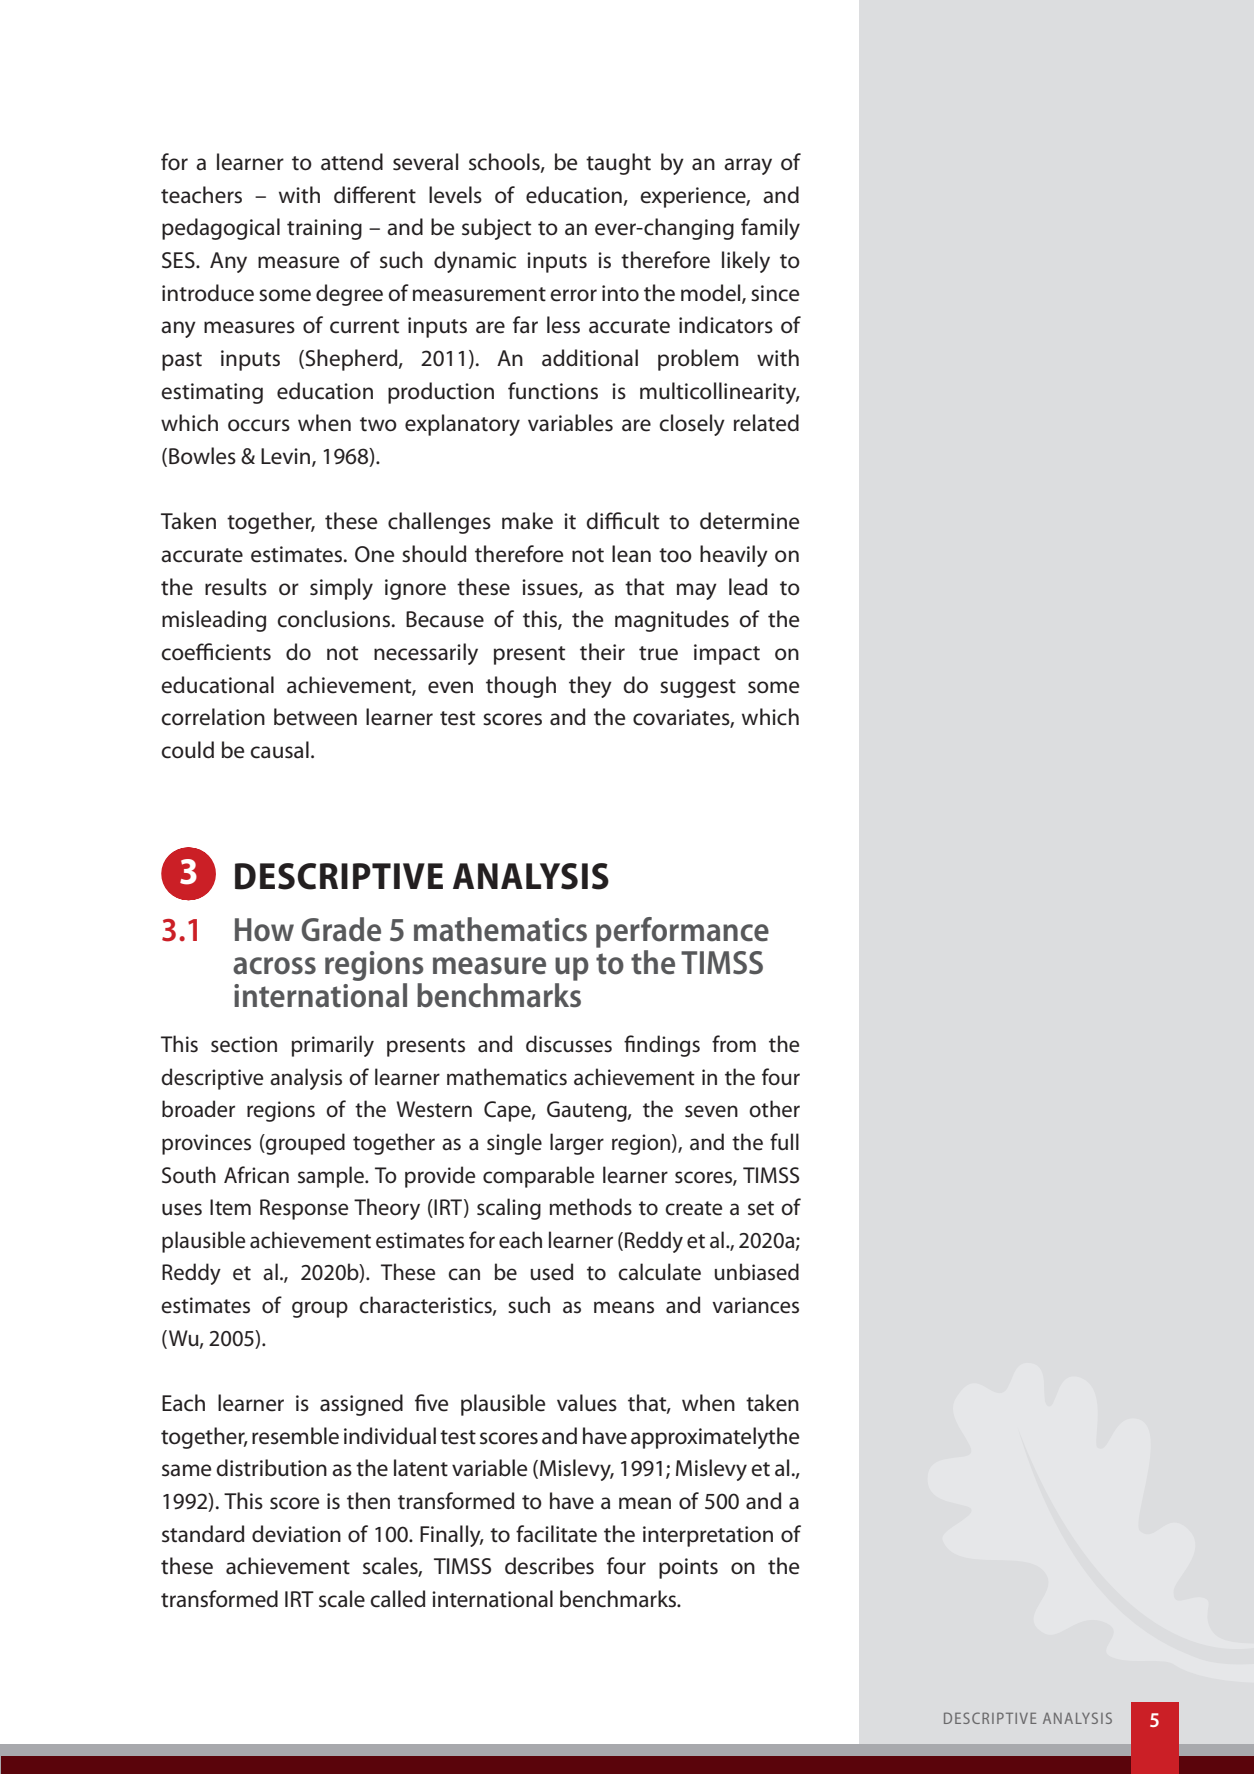  I want to click on heavily, so click(734, 556).
